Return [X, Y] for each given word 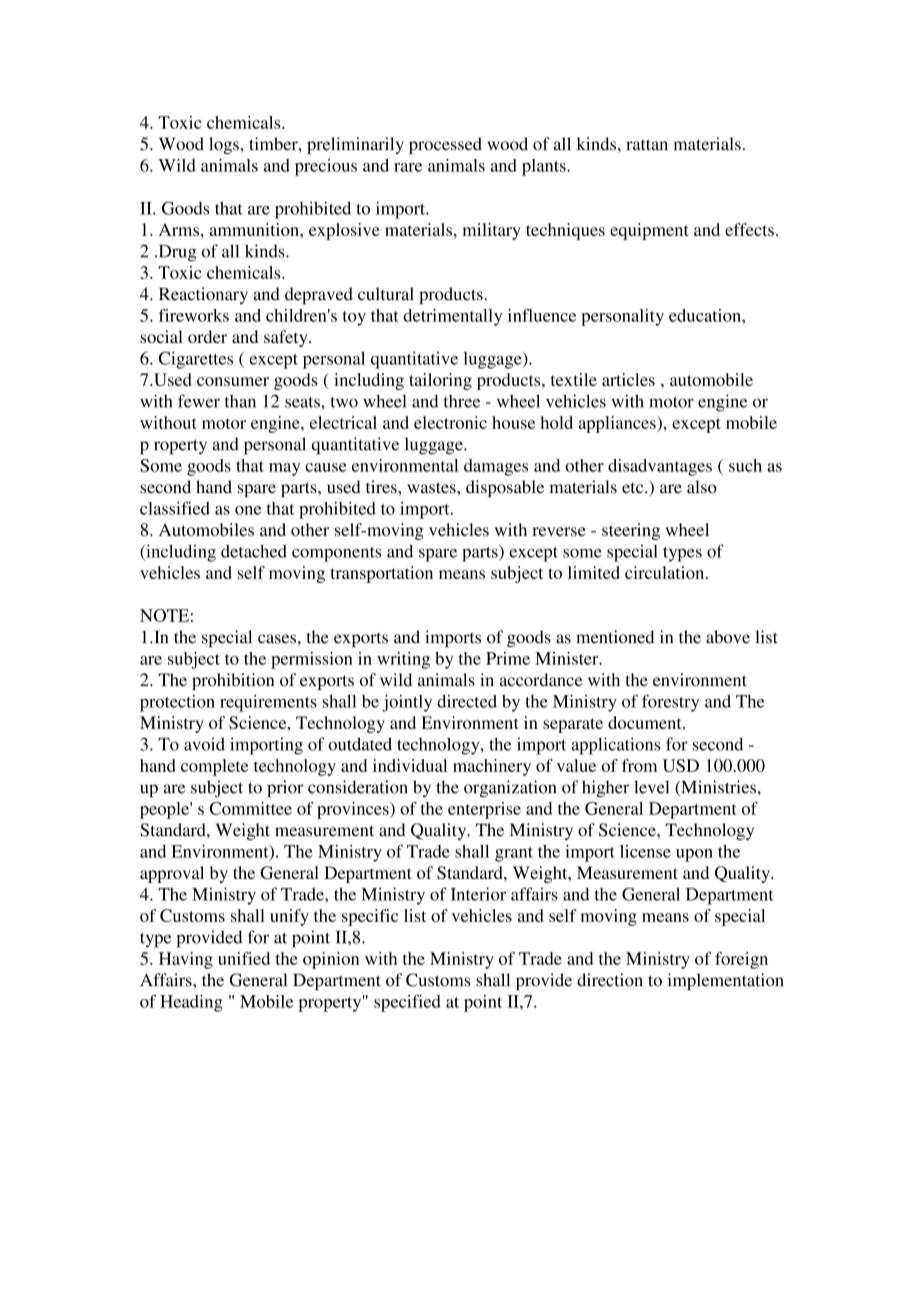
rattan [647, 145]
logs [225, 145]
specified [407, 1003]
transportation [381, 574]
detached [254, 551]
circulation [666, 572]
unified [244, 958]
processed [445, 145]
